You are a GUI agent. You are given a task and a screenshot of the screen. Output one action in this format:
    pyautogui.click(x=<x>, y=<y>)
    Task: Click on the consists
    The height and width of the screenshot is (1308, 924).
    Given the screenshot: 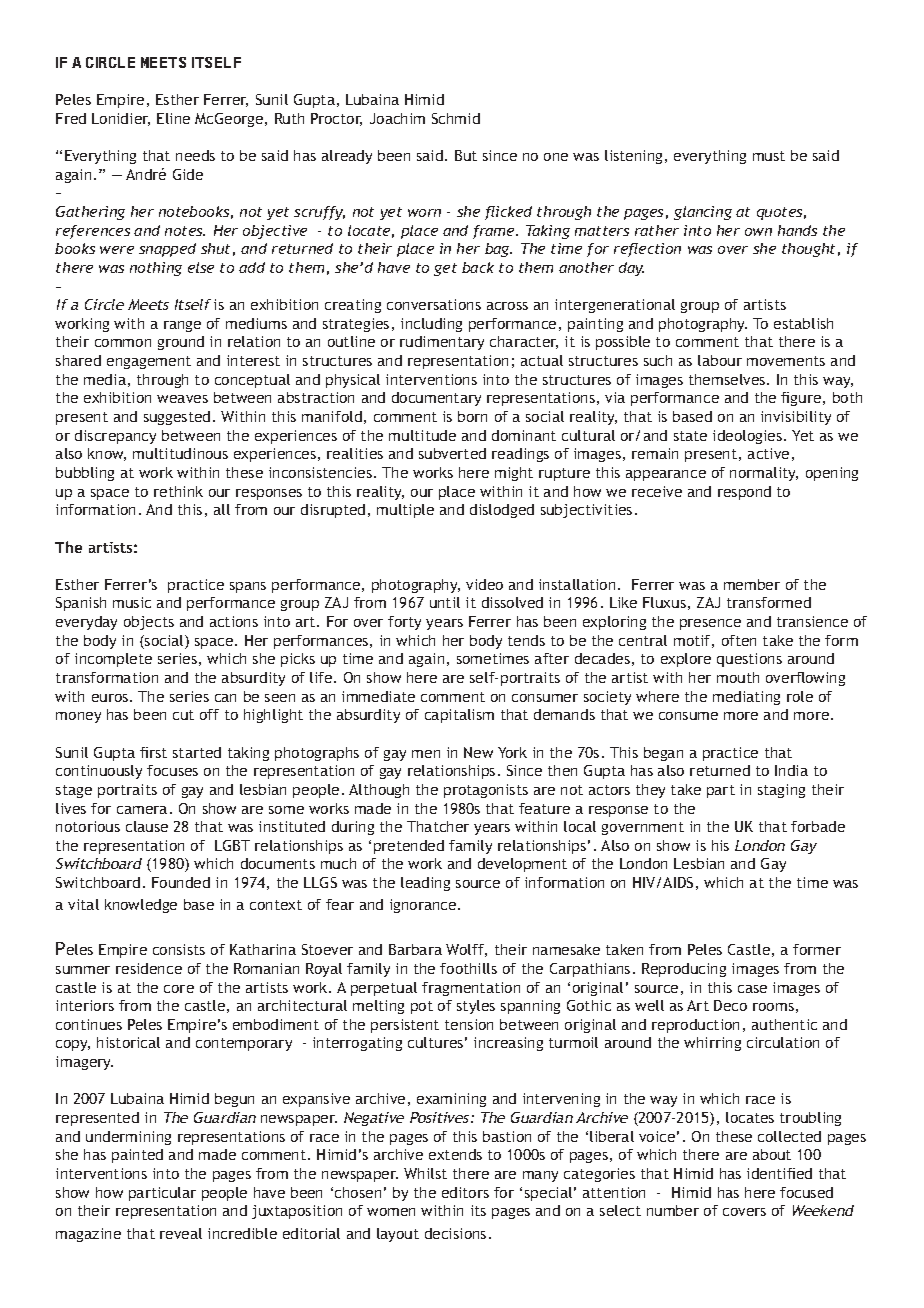 What is the action you would take?
    pyautogui.click(x=179, y=949)
